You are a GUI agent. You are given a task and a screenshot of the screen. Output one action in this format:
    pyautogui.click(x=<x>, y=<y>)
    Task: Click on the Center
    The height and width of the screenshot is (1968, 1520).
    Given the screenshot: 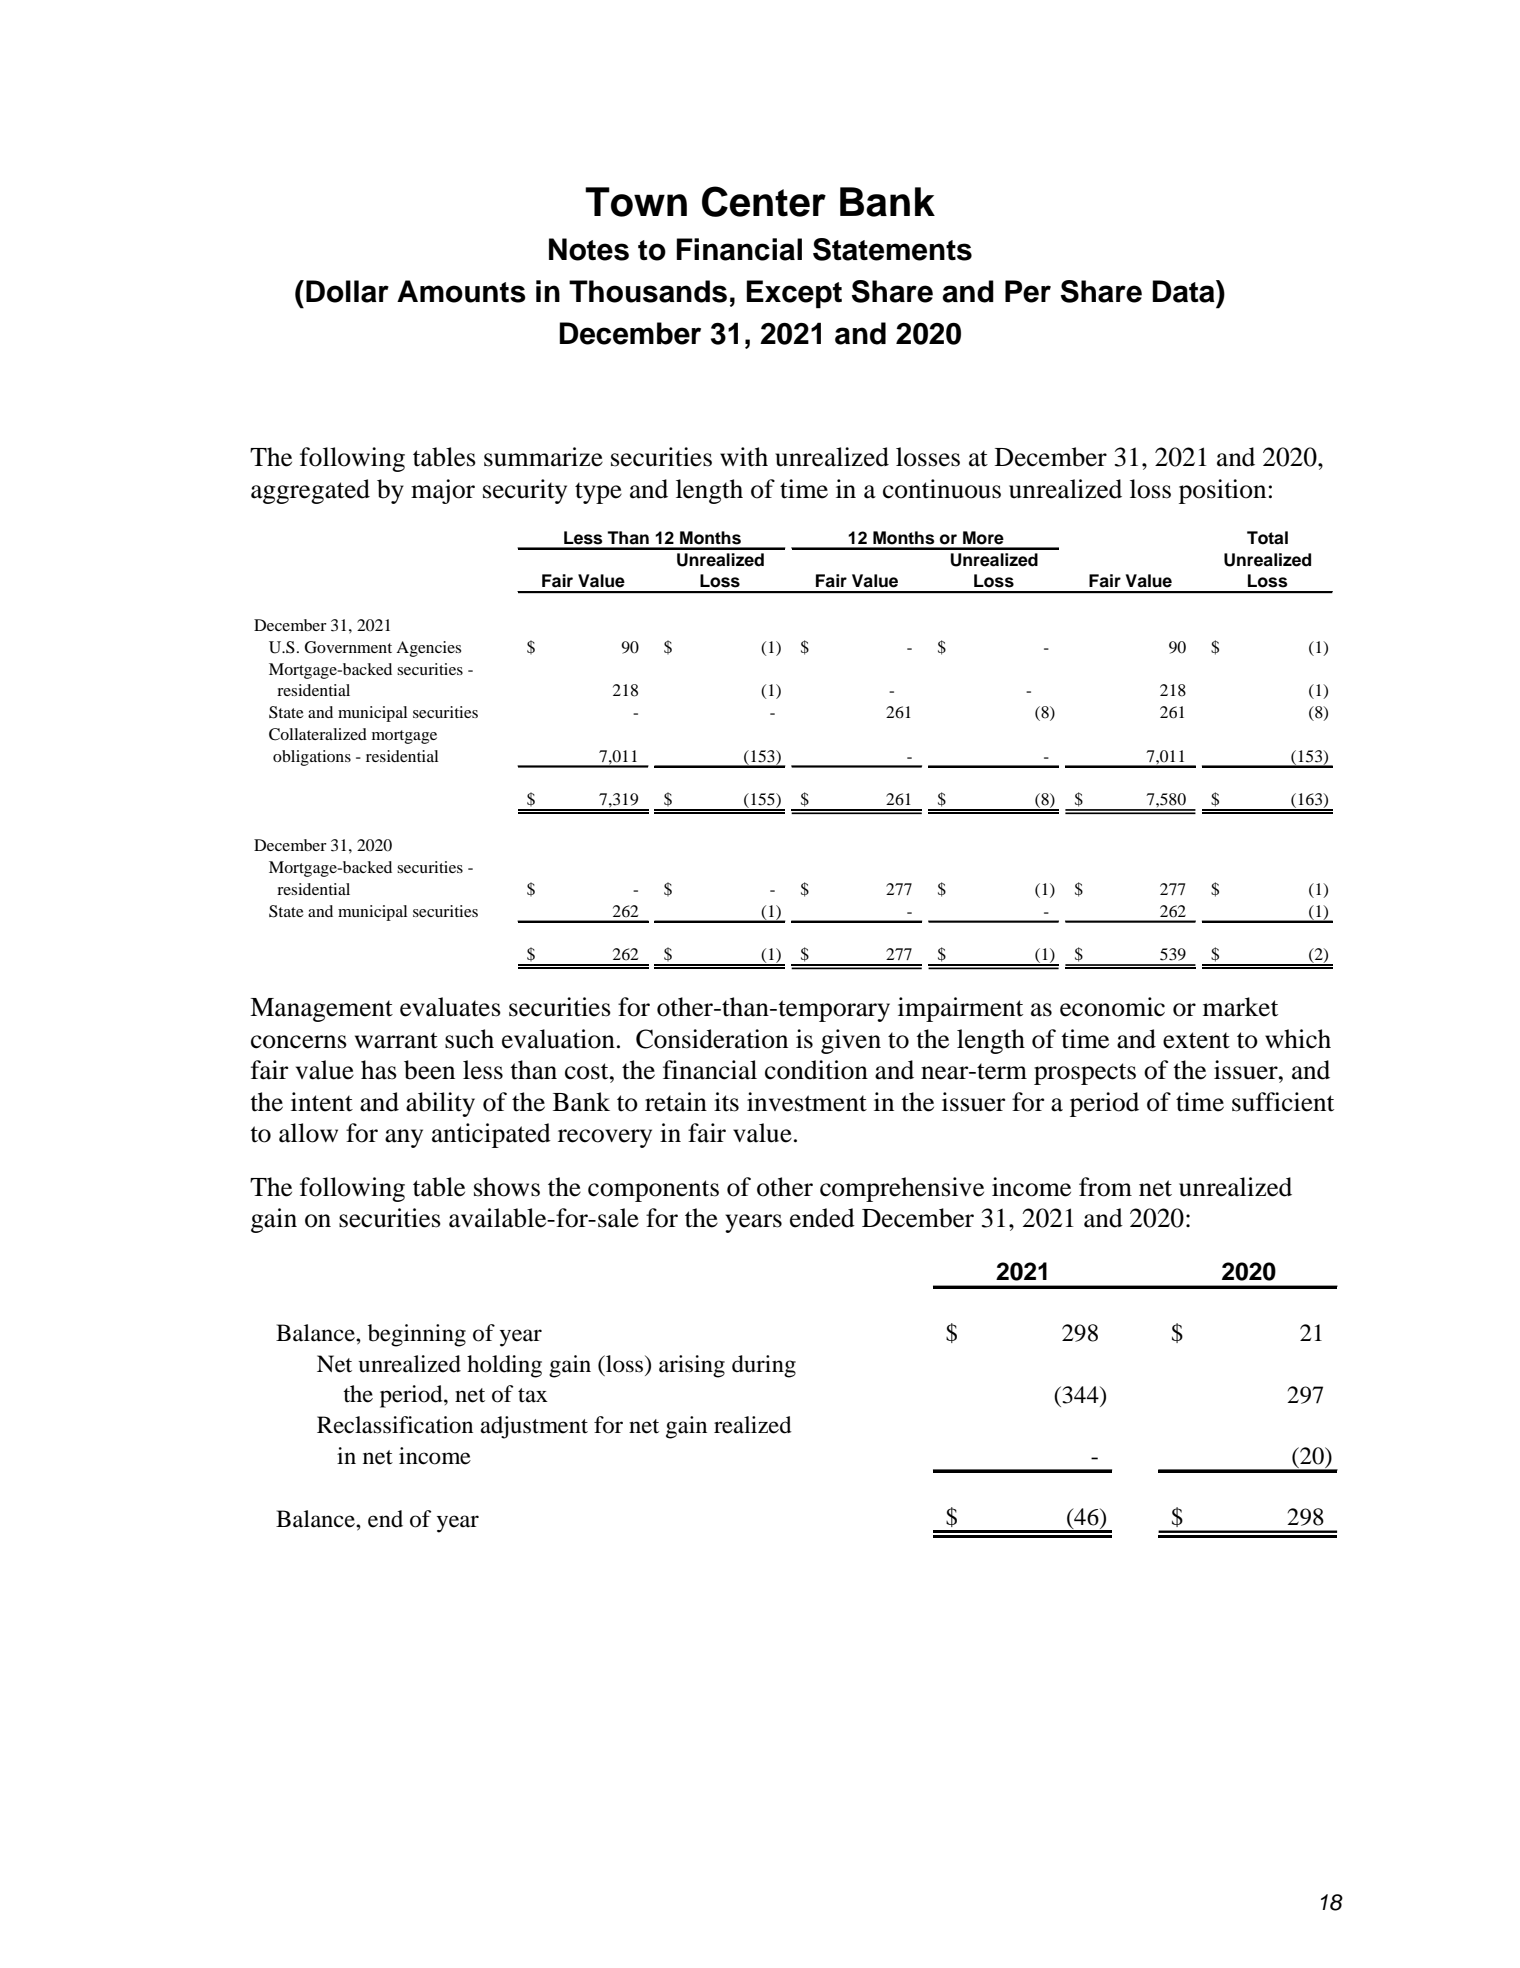 What is the action you would take?
    pyautogui.click(x=764, y=201)
